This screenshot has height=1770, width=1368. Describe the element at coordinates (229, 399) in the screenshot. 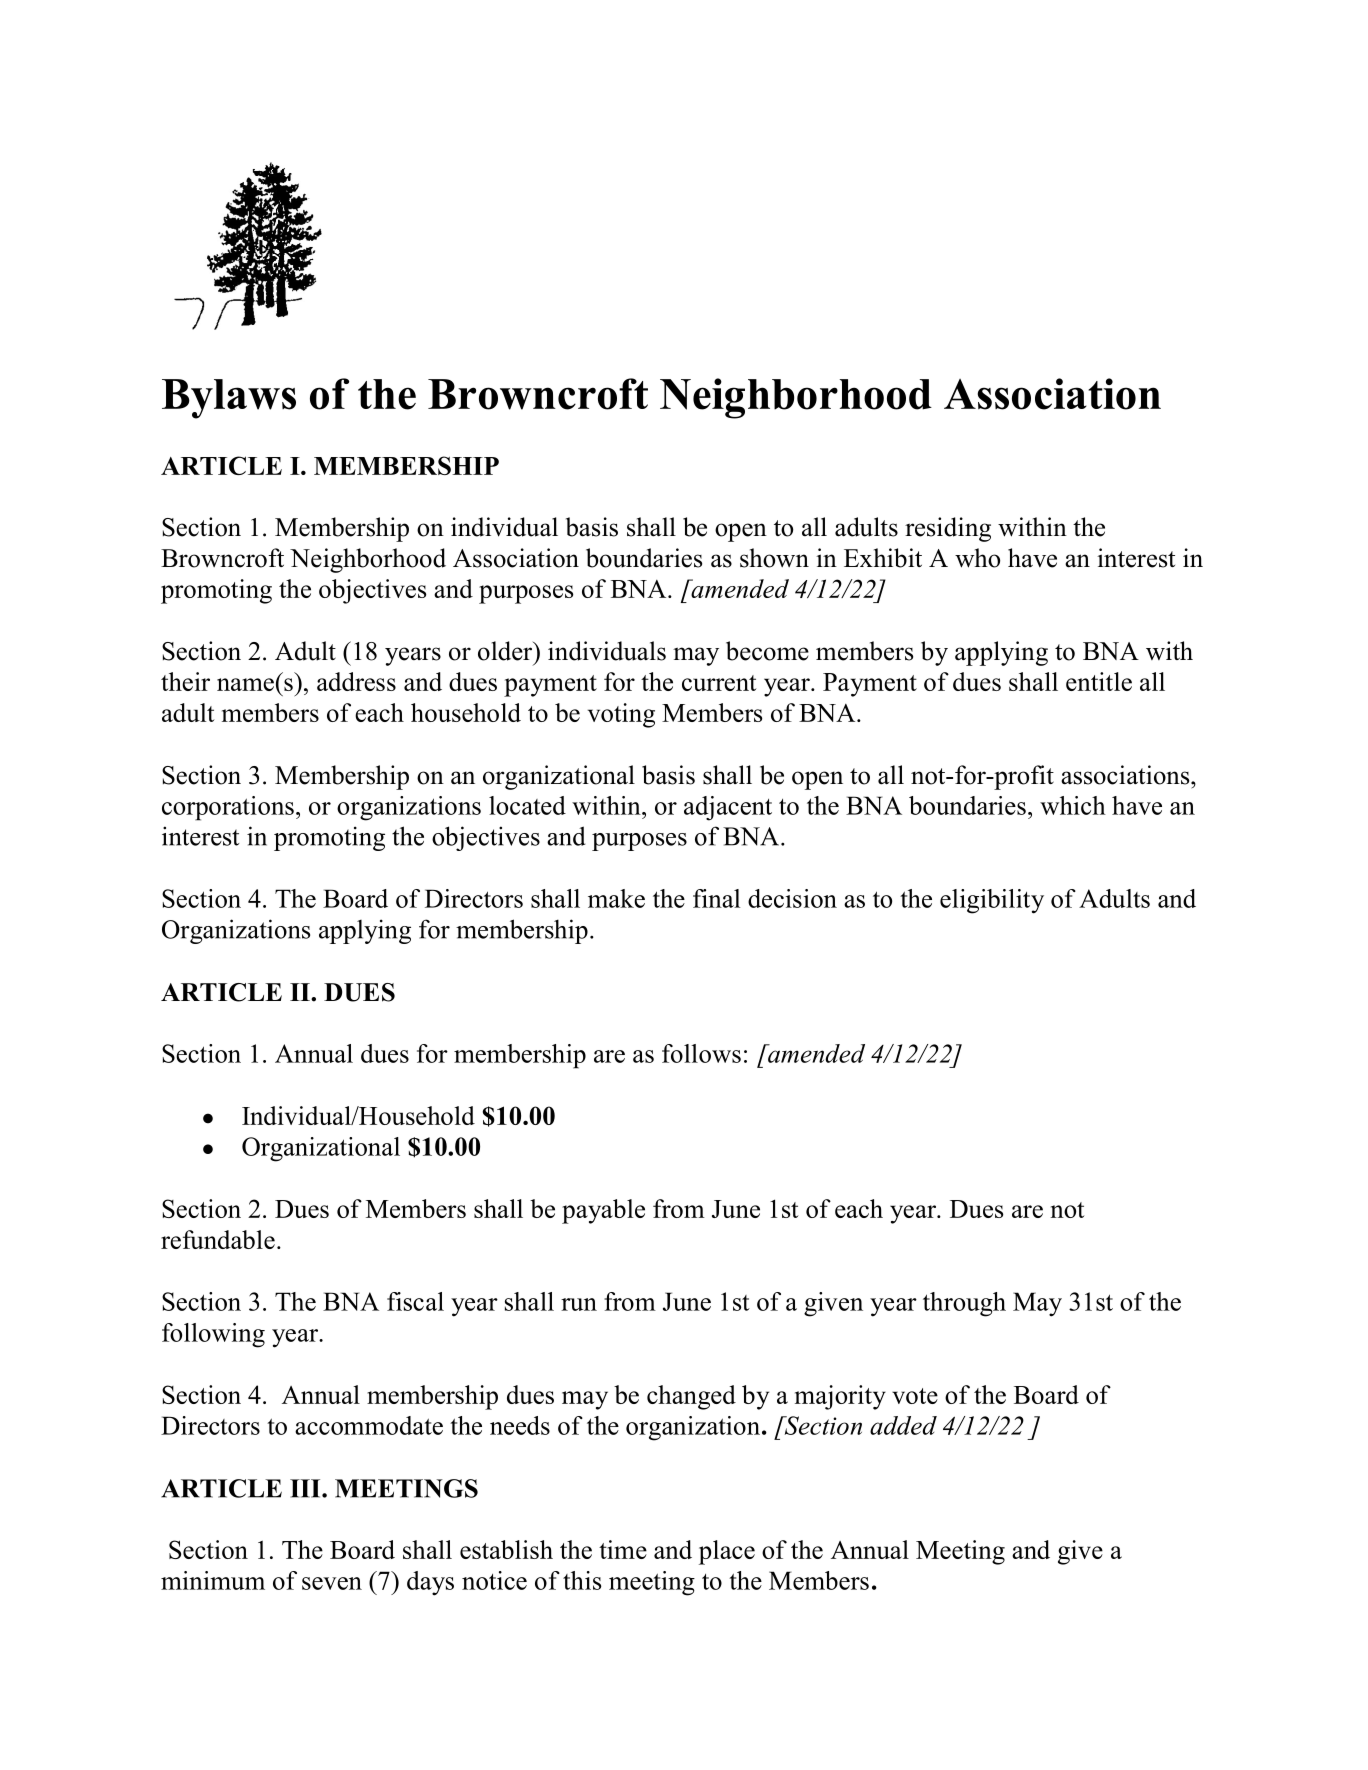

I see `Bylaws` at that location.
